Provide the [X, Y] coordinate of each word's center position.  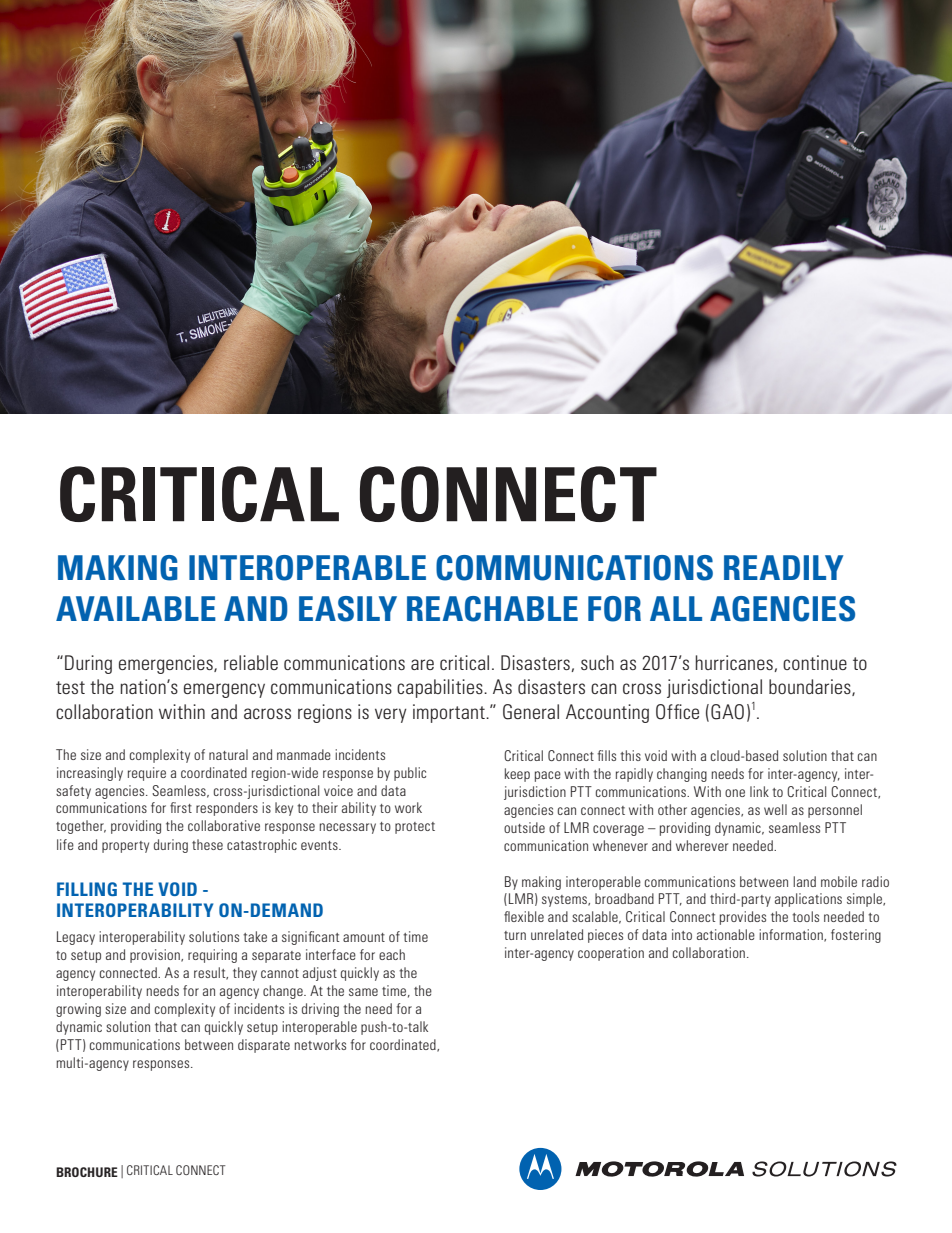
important [450, 713]
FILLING [87, 889]
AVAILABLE [136, 608]
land [804, 881]
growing [78, 1010]
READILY [783, 567]
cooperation [611, 954]
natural [228, 754]
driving [320, 1010]
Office [677, 712]
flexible [524, 916]
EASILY [348, 609]
